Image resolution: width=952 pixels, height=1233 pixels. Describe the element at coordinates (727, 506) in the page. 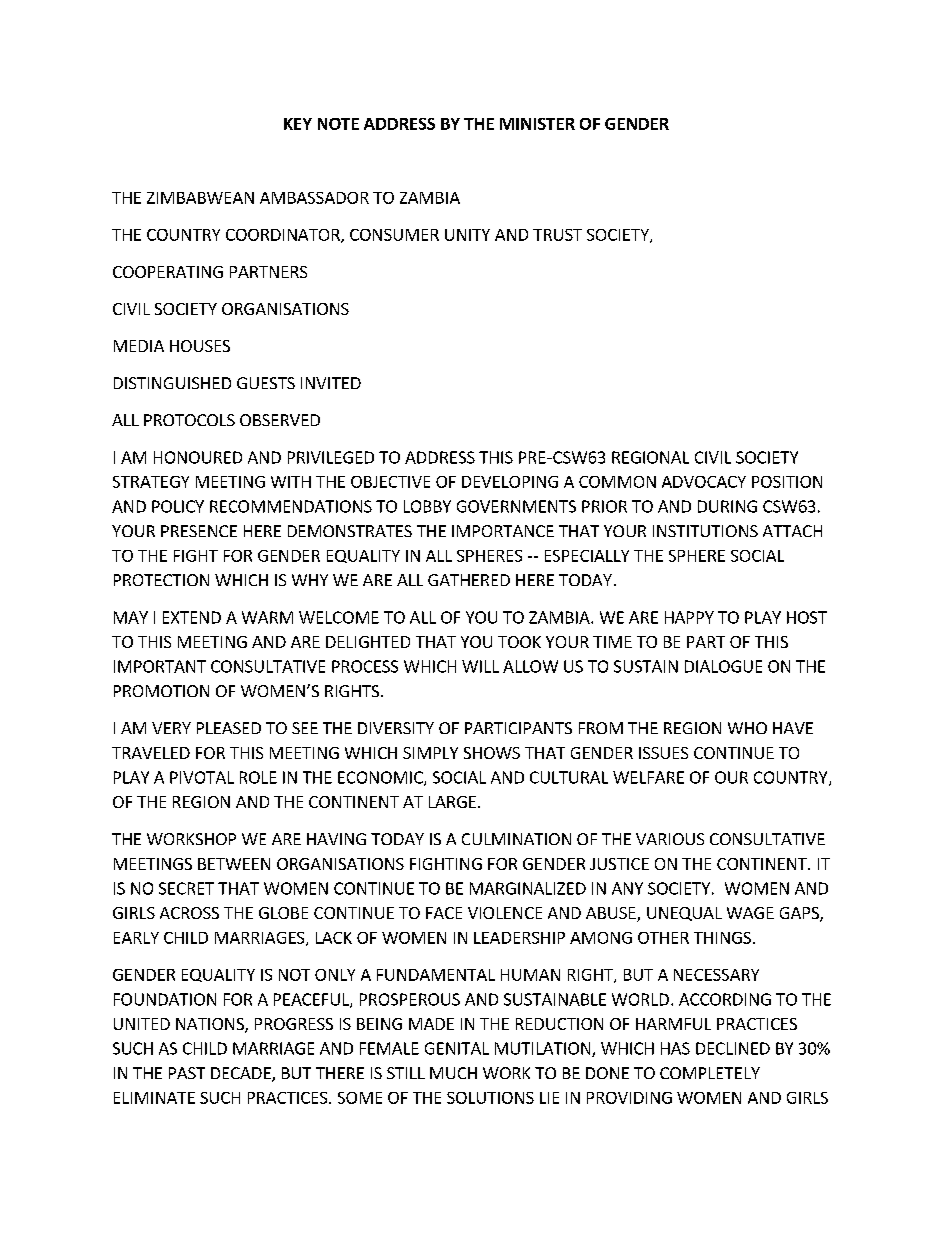

I see `DURING` at that location.
